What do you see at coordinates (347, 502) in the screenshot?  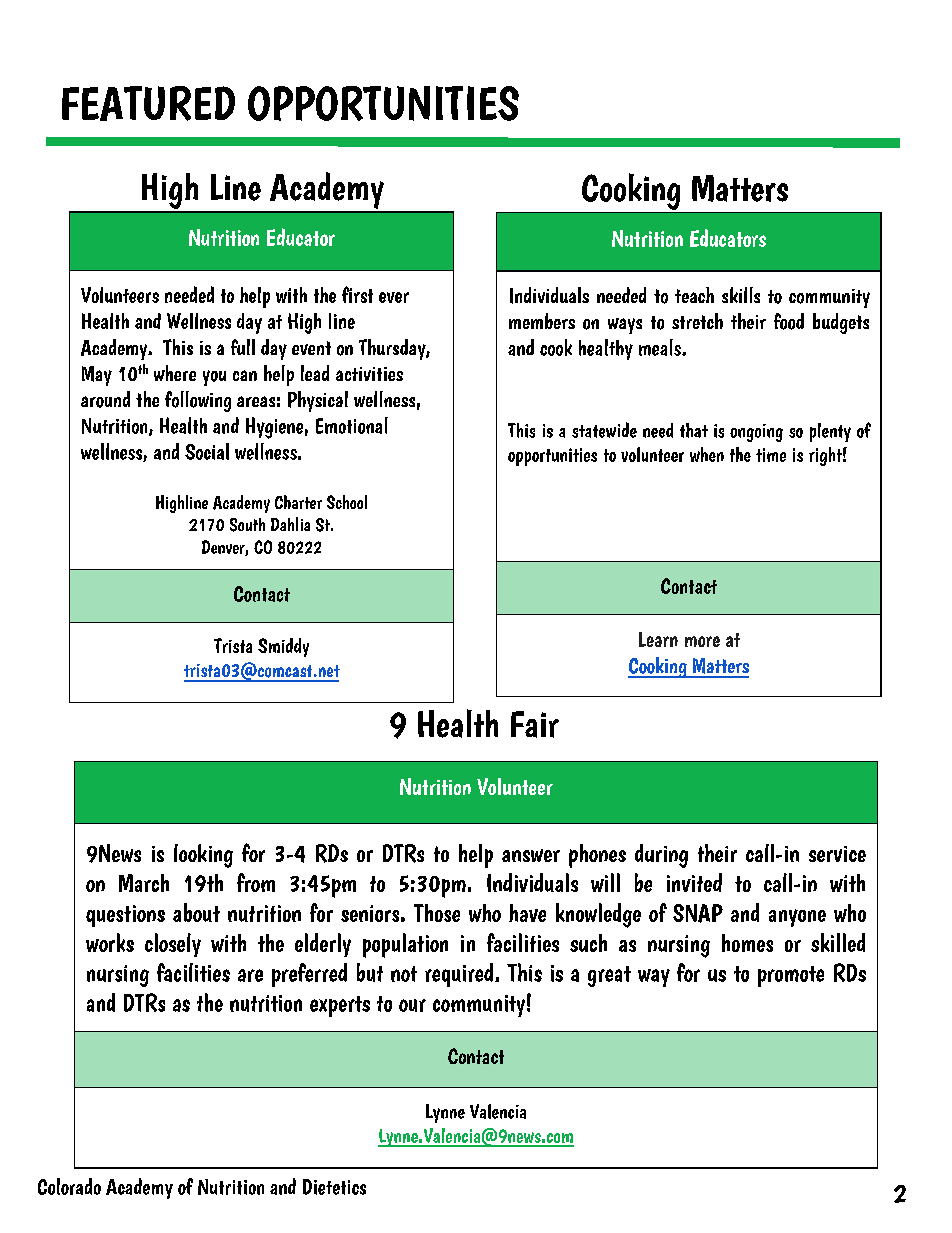 I see `School` at bounding box center [347, 502].
